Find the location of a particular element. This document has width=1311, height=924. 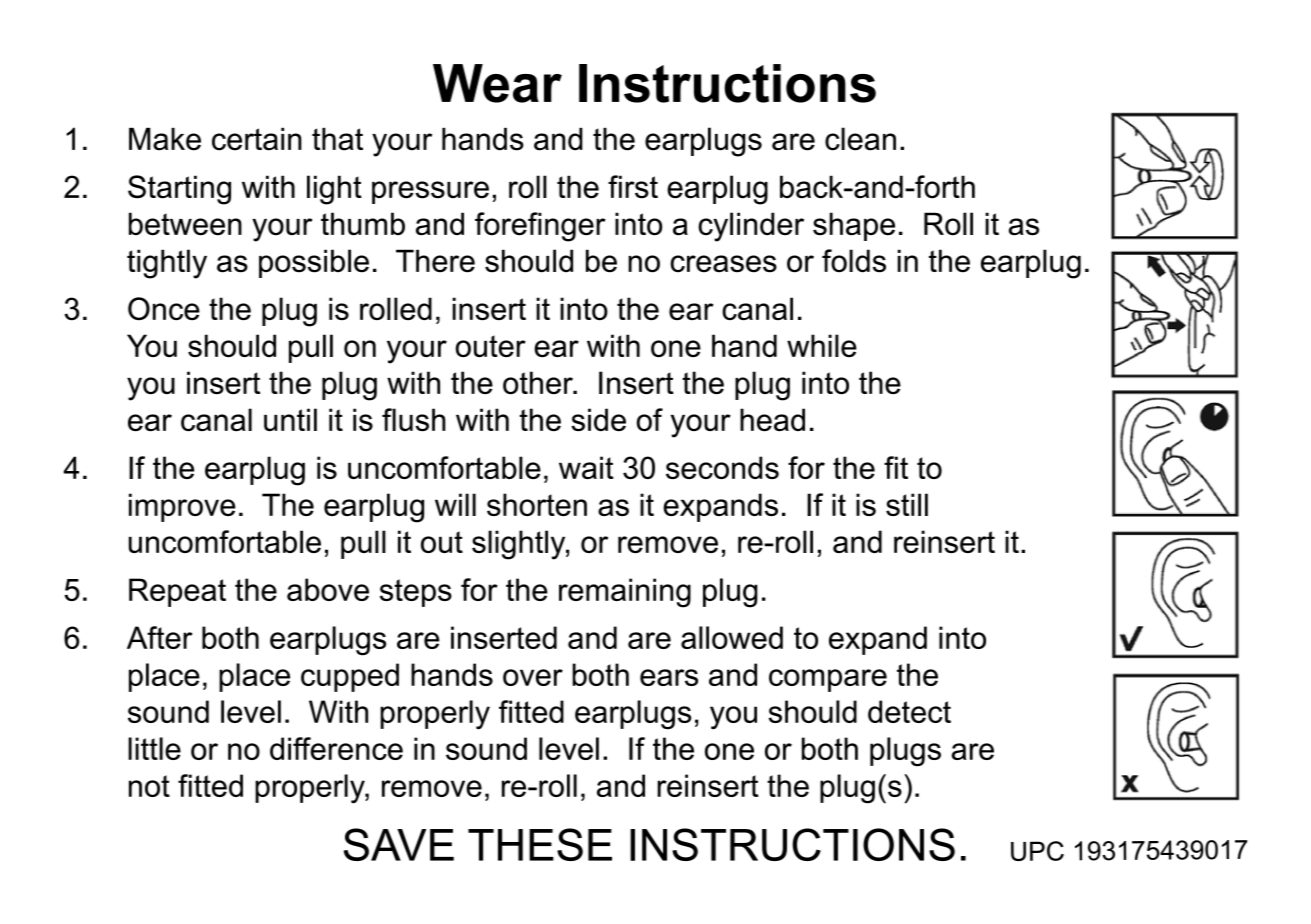

certain is located at coordinates (257, 139).
